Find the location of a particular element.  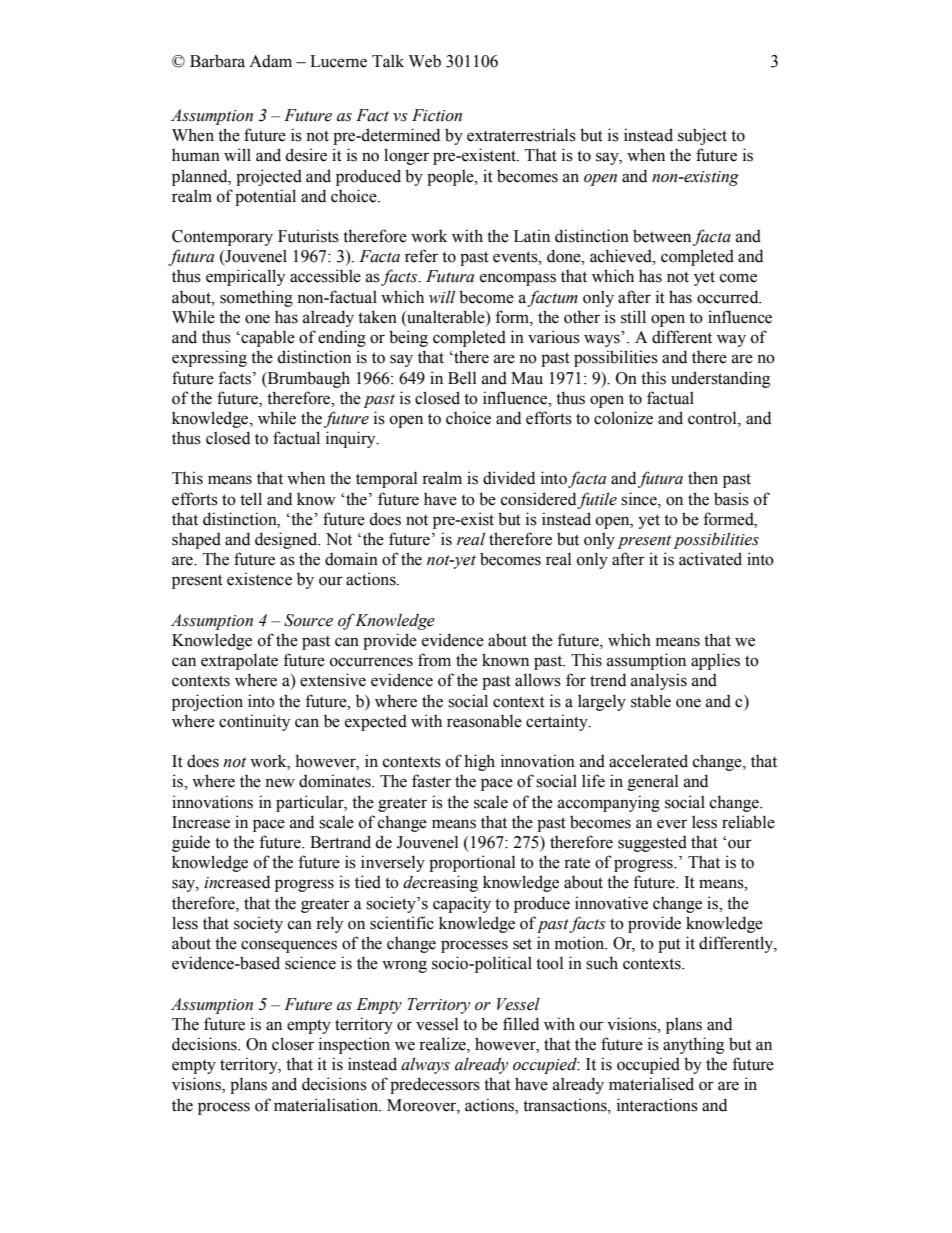

capable is located at coordinates (267, 338).
